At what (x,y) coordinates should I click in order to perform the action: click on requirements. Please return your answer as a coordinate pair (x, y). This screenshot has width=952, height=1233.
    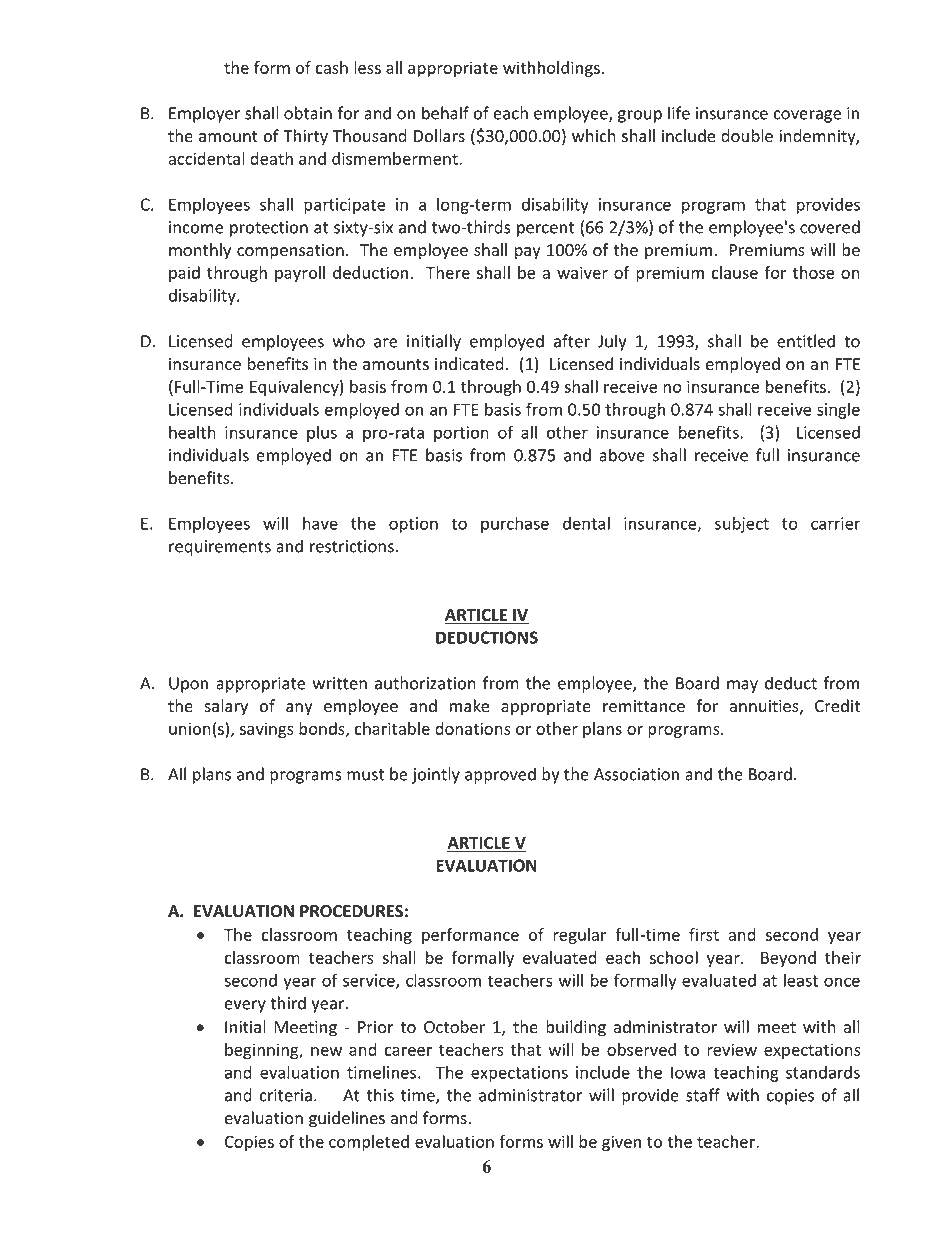
    Looking at the image, I should click on (220, 548).
